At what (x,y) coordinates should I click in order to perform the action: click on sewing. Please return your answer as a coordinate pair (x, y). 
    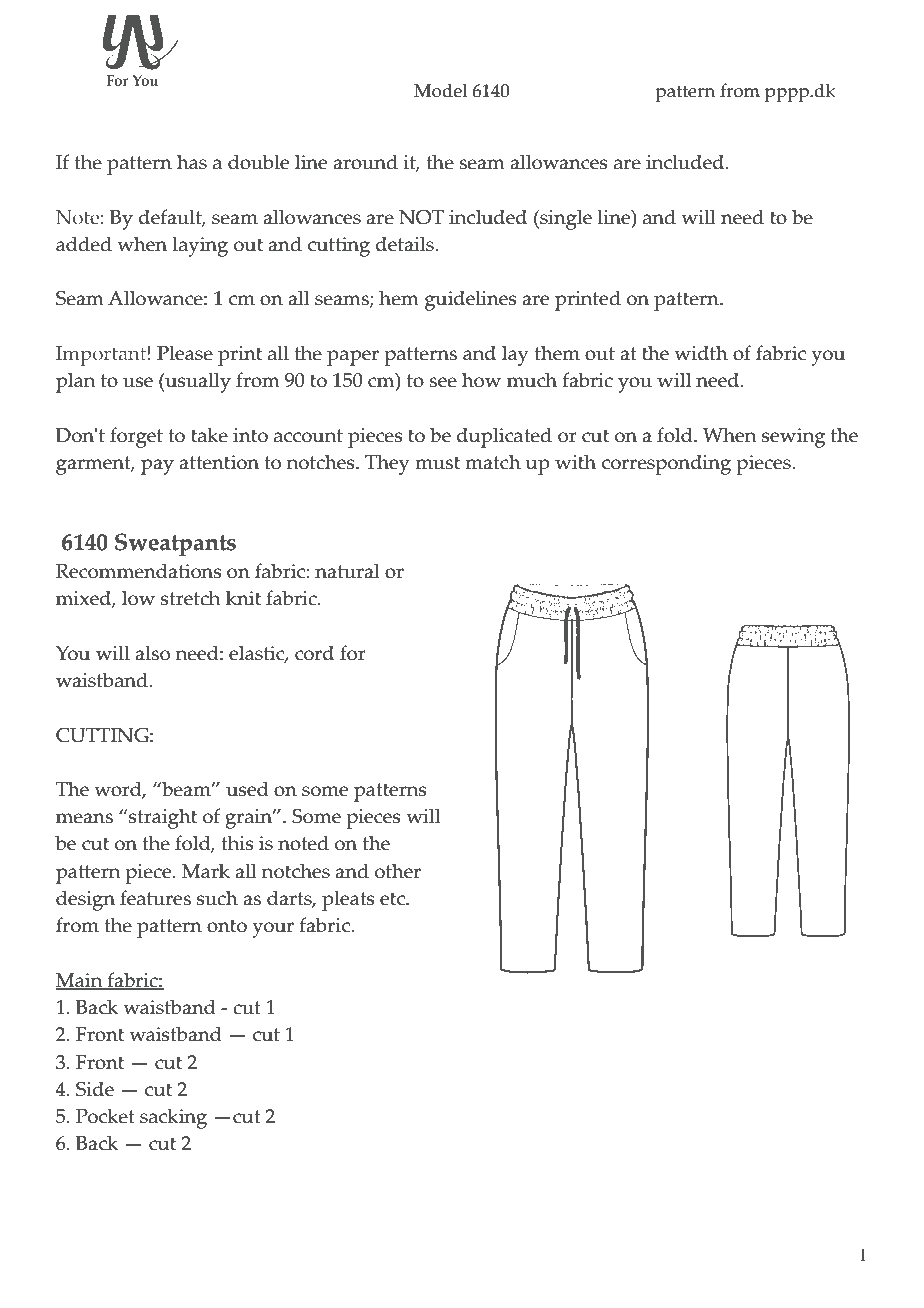
    Looking at the image, I should click on (793, 438).
